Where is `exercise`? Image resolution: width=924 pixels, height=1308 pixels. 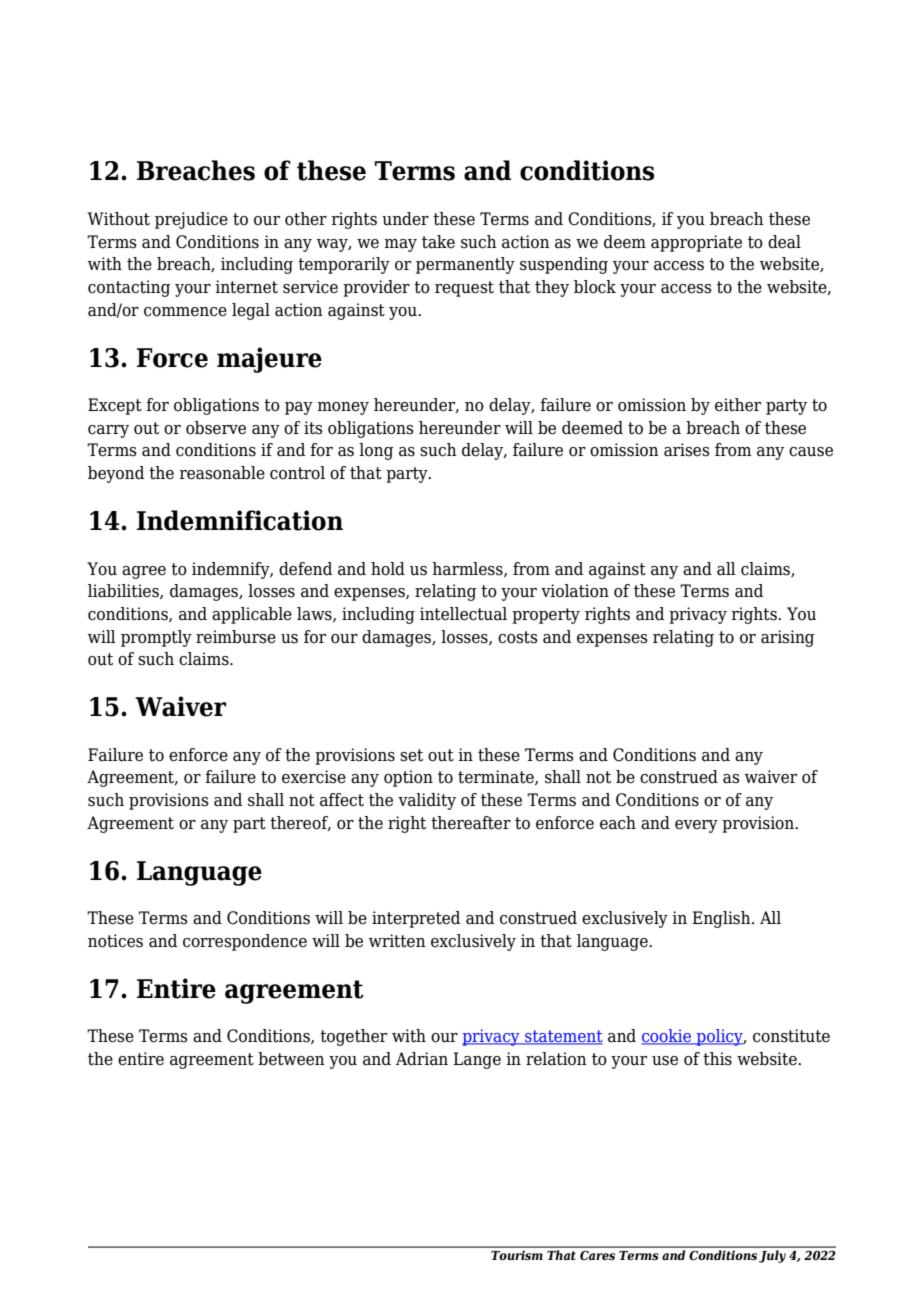
exercise is located at coordinates (314, 777).
